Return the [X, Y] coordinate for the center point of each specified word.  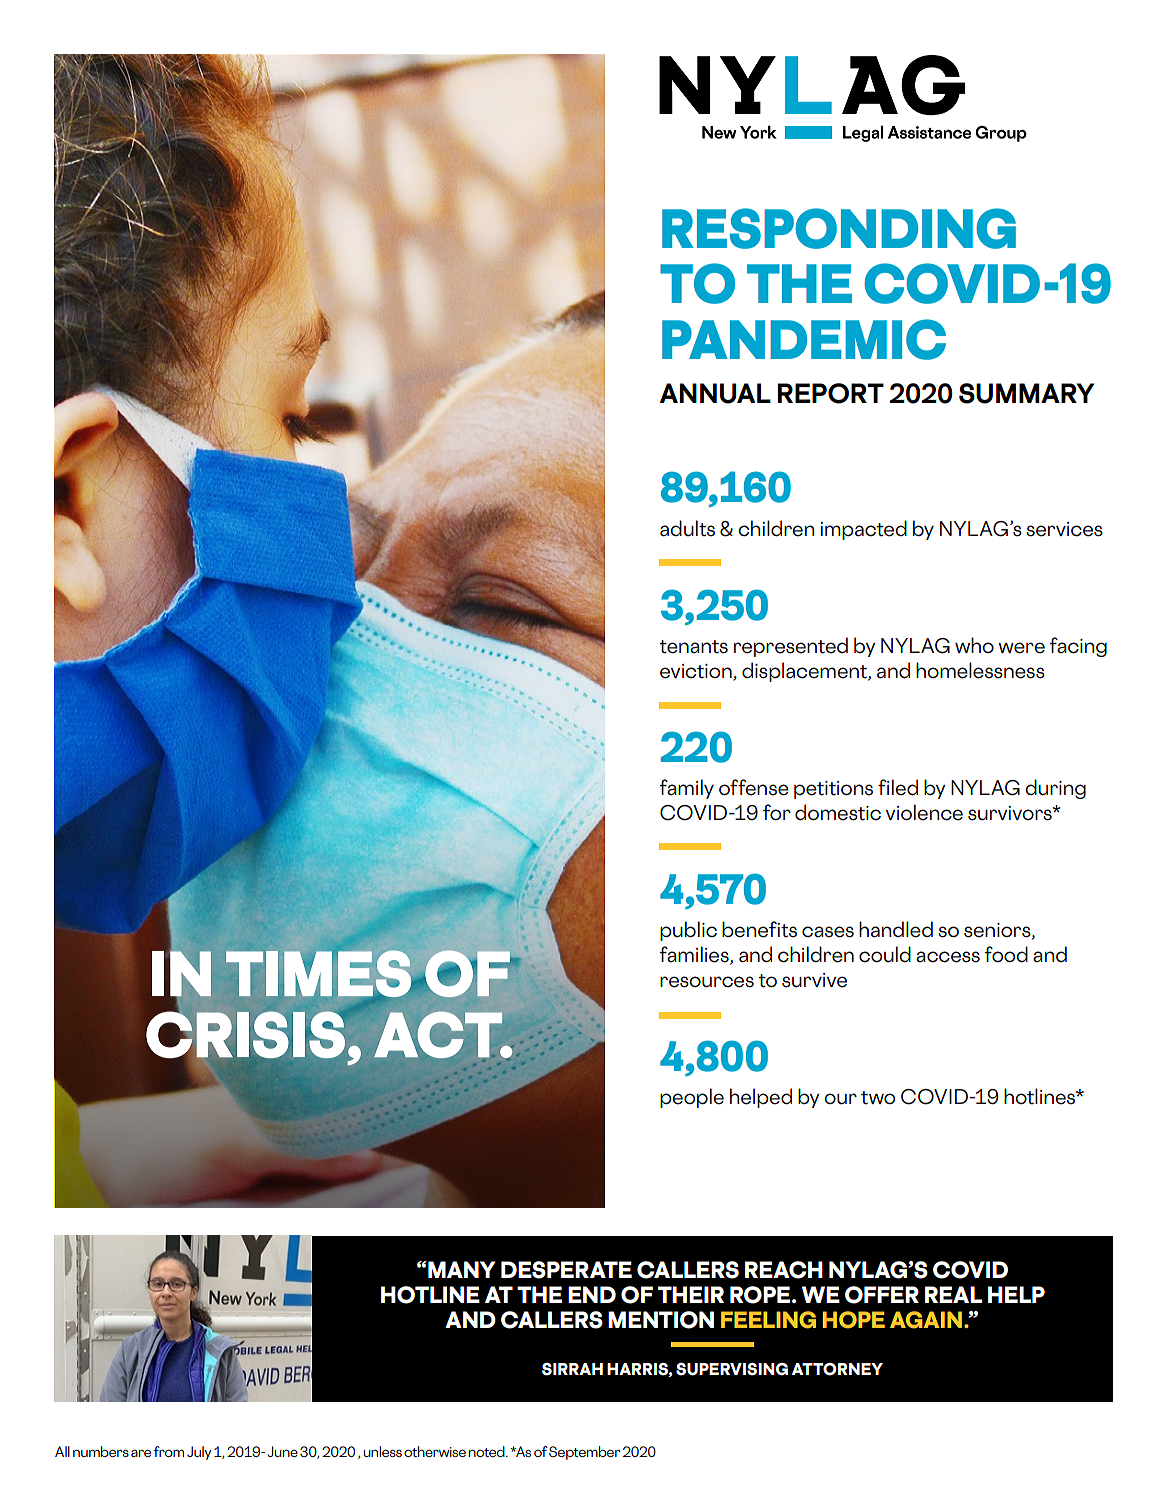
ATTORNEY [837, 1369]
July [199, 1453]
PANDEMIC [804, 339]
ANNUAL [715, 393]
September [585, 1453]
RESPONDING [839, 228]
